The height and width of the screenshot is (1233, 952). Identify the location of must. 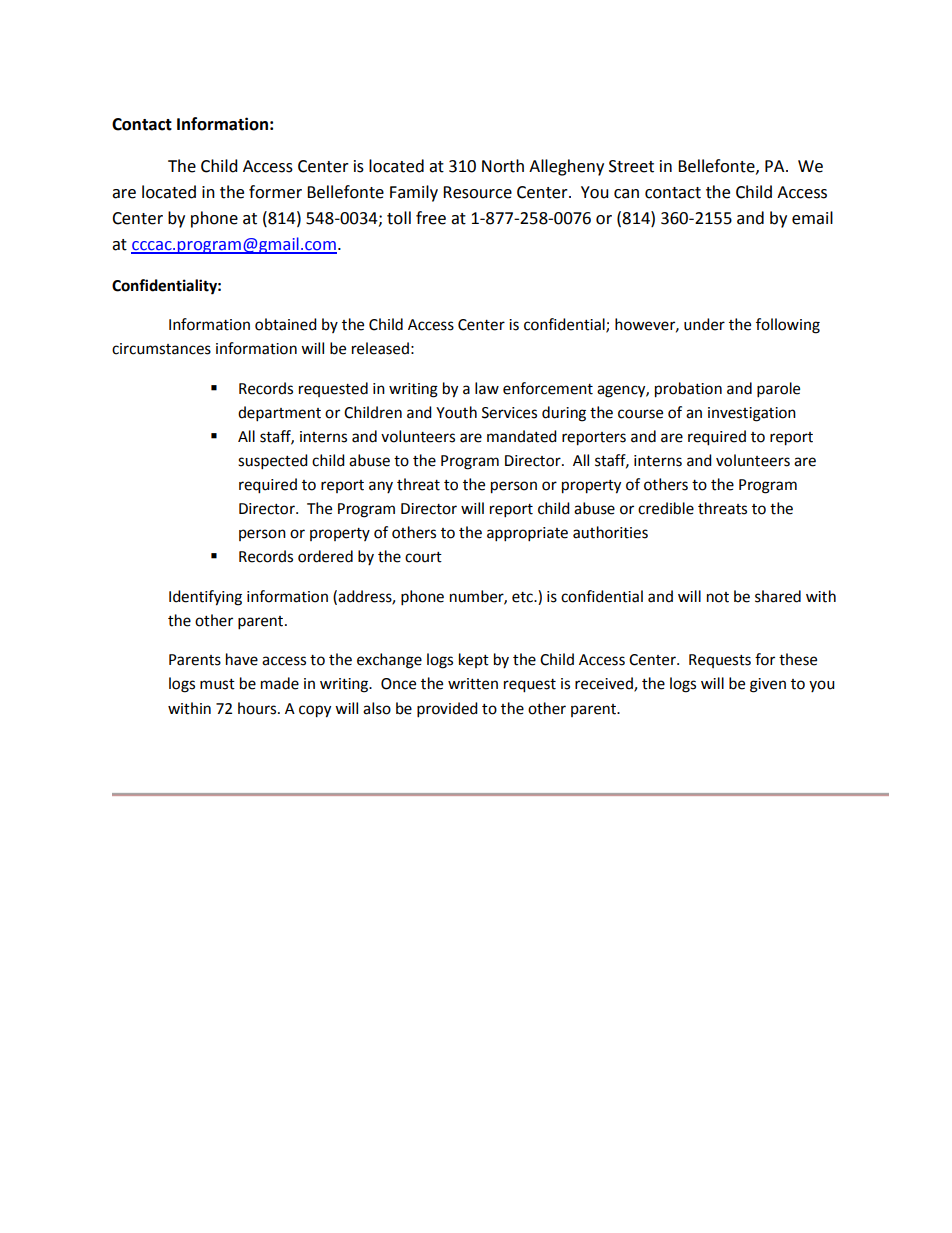
(217, 684).
